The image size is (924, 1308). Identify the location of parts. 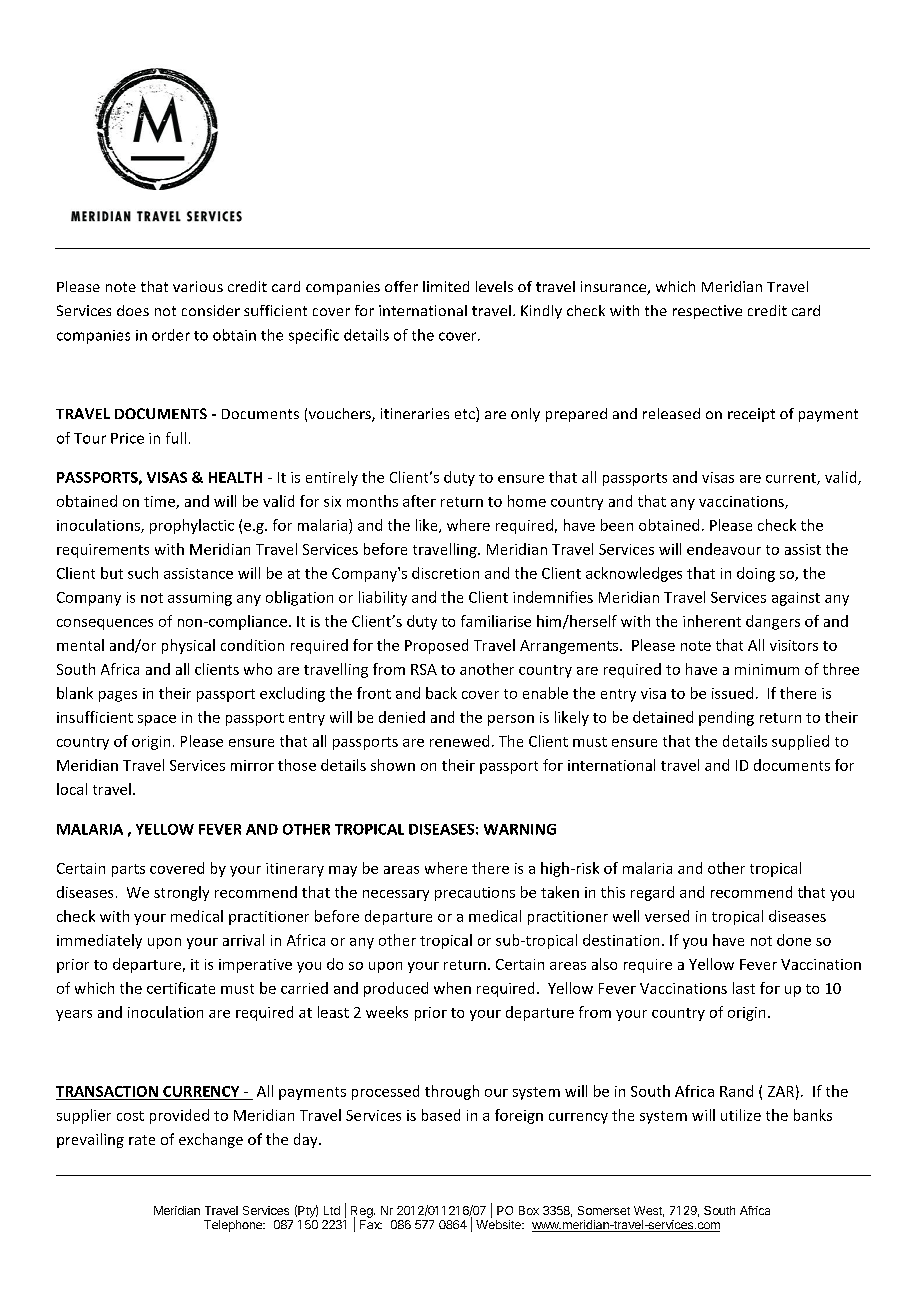
(128, 870).
